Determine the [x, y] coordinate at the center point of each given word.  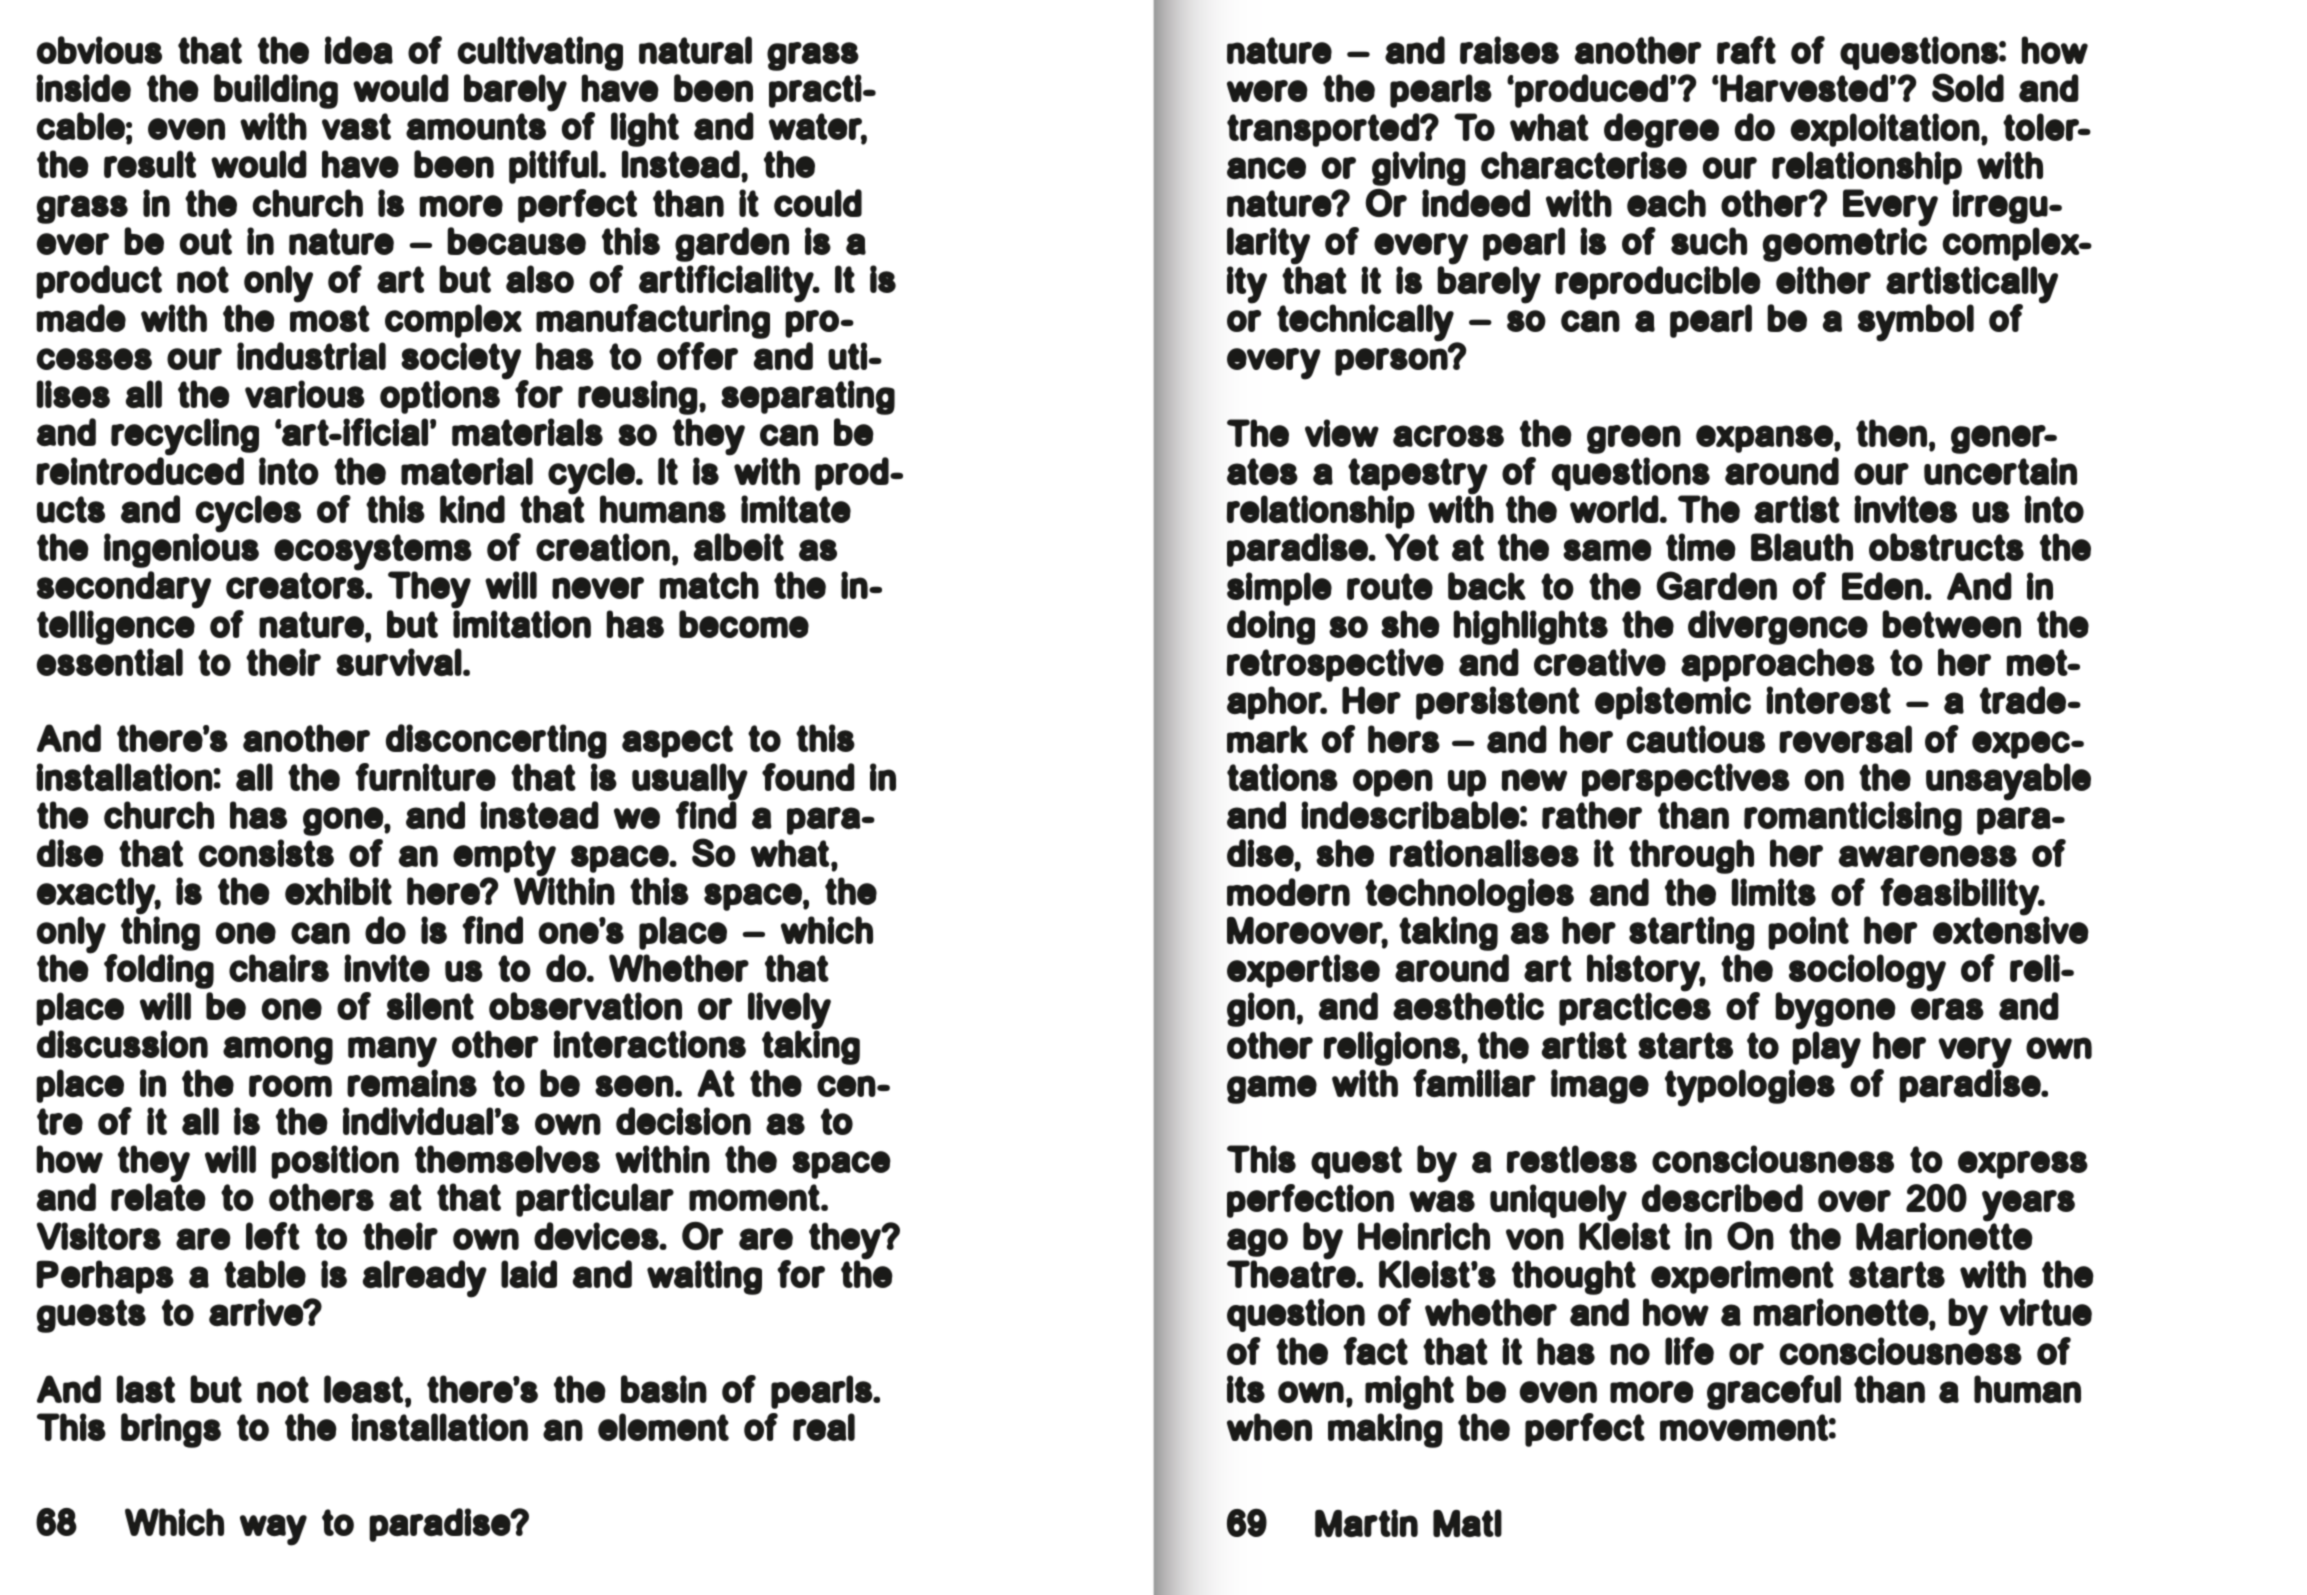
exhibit [338, 891]
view [1342, 433]
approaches [1778, 665]
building [276, 91]
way [273, 1530]
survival [400, 662]
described [1722, 1198]
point [1808, 933]
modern [1288, 892]
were [1267, 91]
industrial [311, 356]
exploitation [1886, 130]
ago [1257, 1242]
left [273, 1236]
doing [1271, 627]
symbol [1916, 323]
